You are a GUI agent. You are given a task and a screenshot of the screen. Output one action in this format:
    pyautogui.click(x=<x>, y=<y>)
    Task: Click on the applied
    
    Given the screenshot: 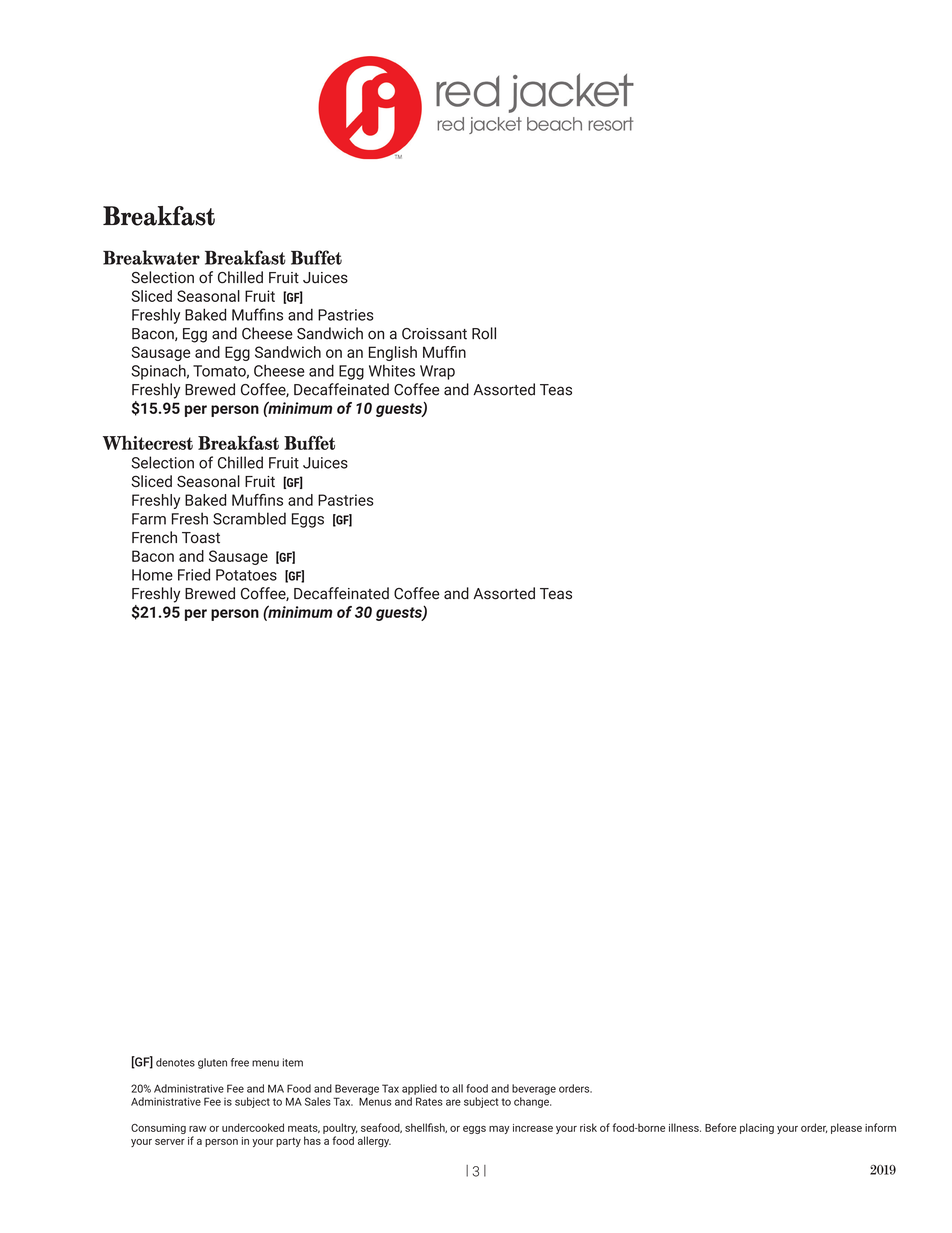 What is the action you would take?
    pyautogui.click(x=419, y=1089)
